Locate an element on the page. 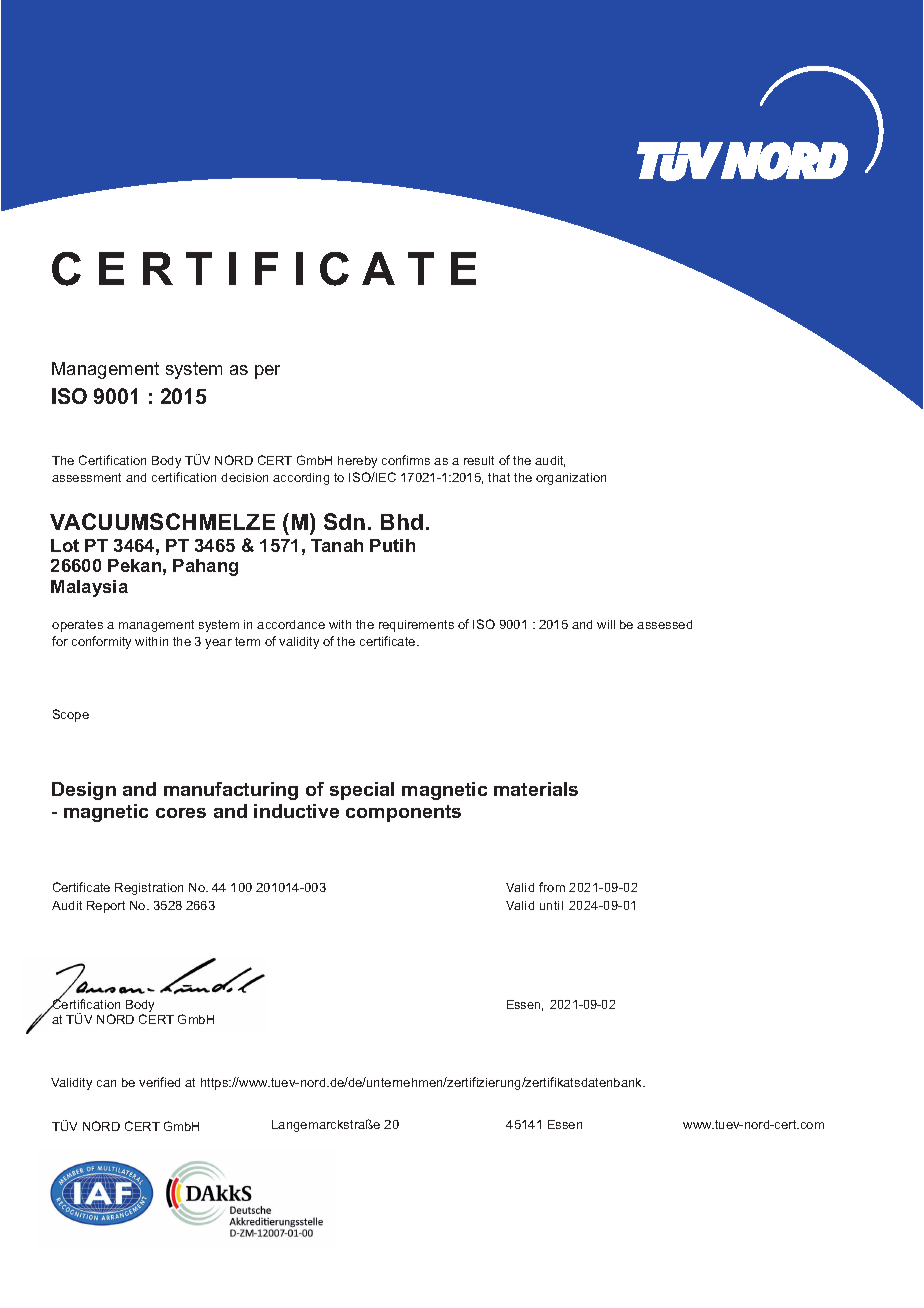 This page has height=1308, width=924. components is located at coordinates (403, 813).
